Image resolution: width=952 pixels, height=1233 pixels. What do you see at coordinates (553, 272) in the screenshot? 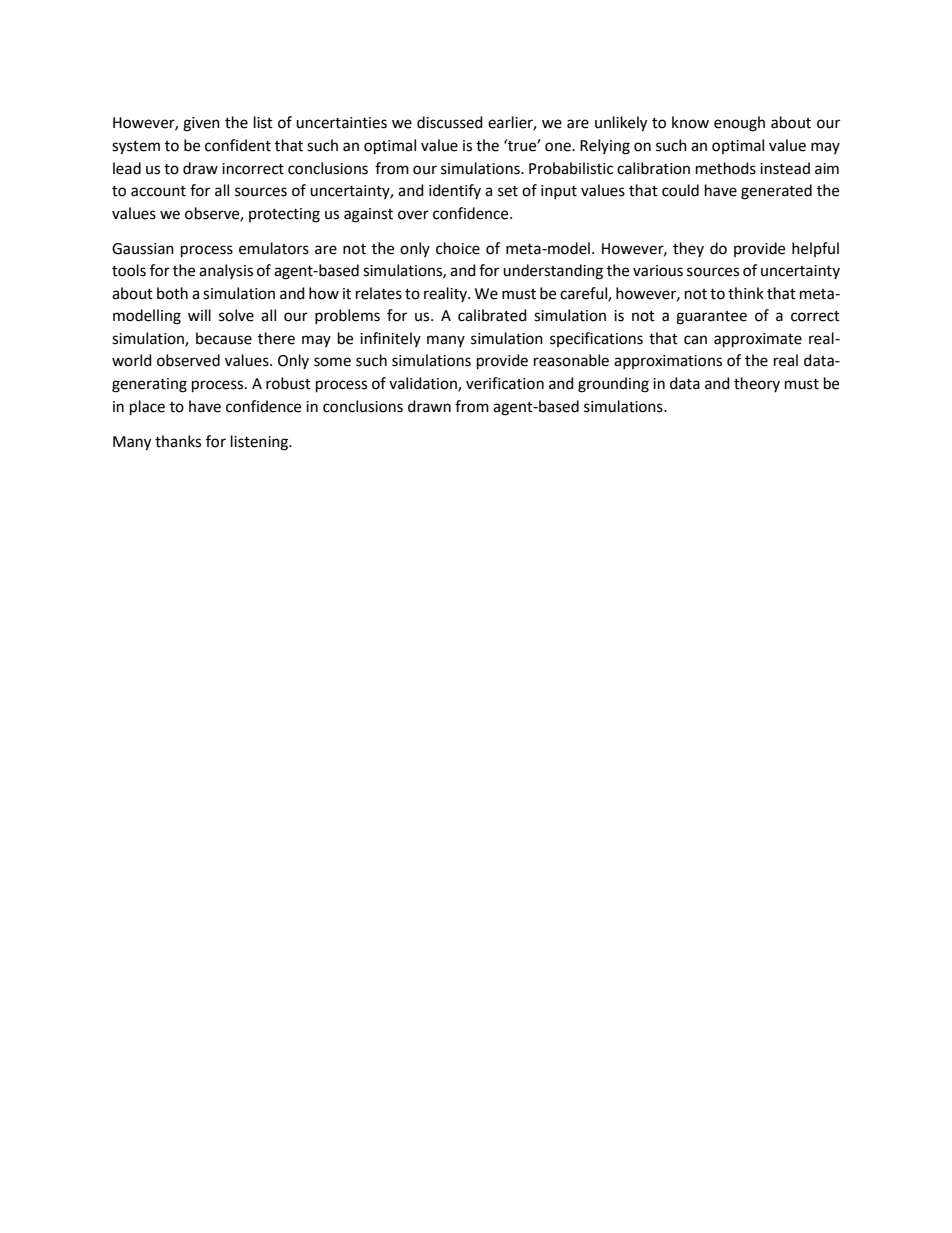
I see `understanding` at bounding box center [553, 272].
